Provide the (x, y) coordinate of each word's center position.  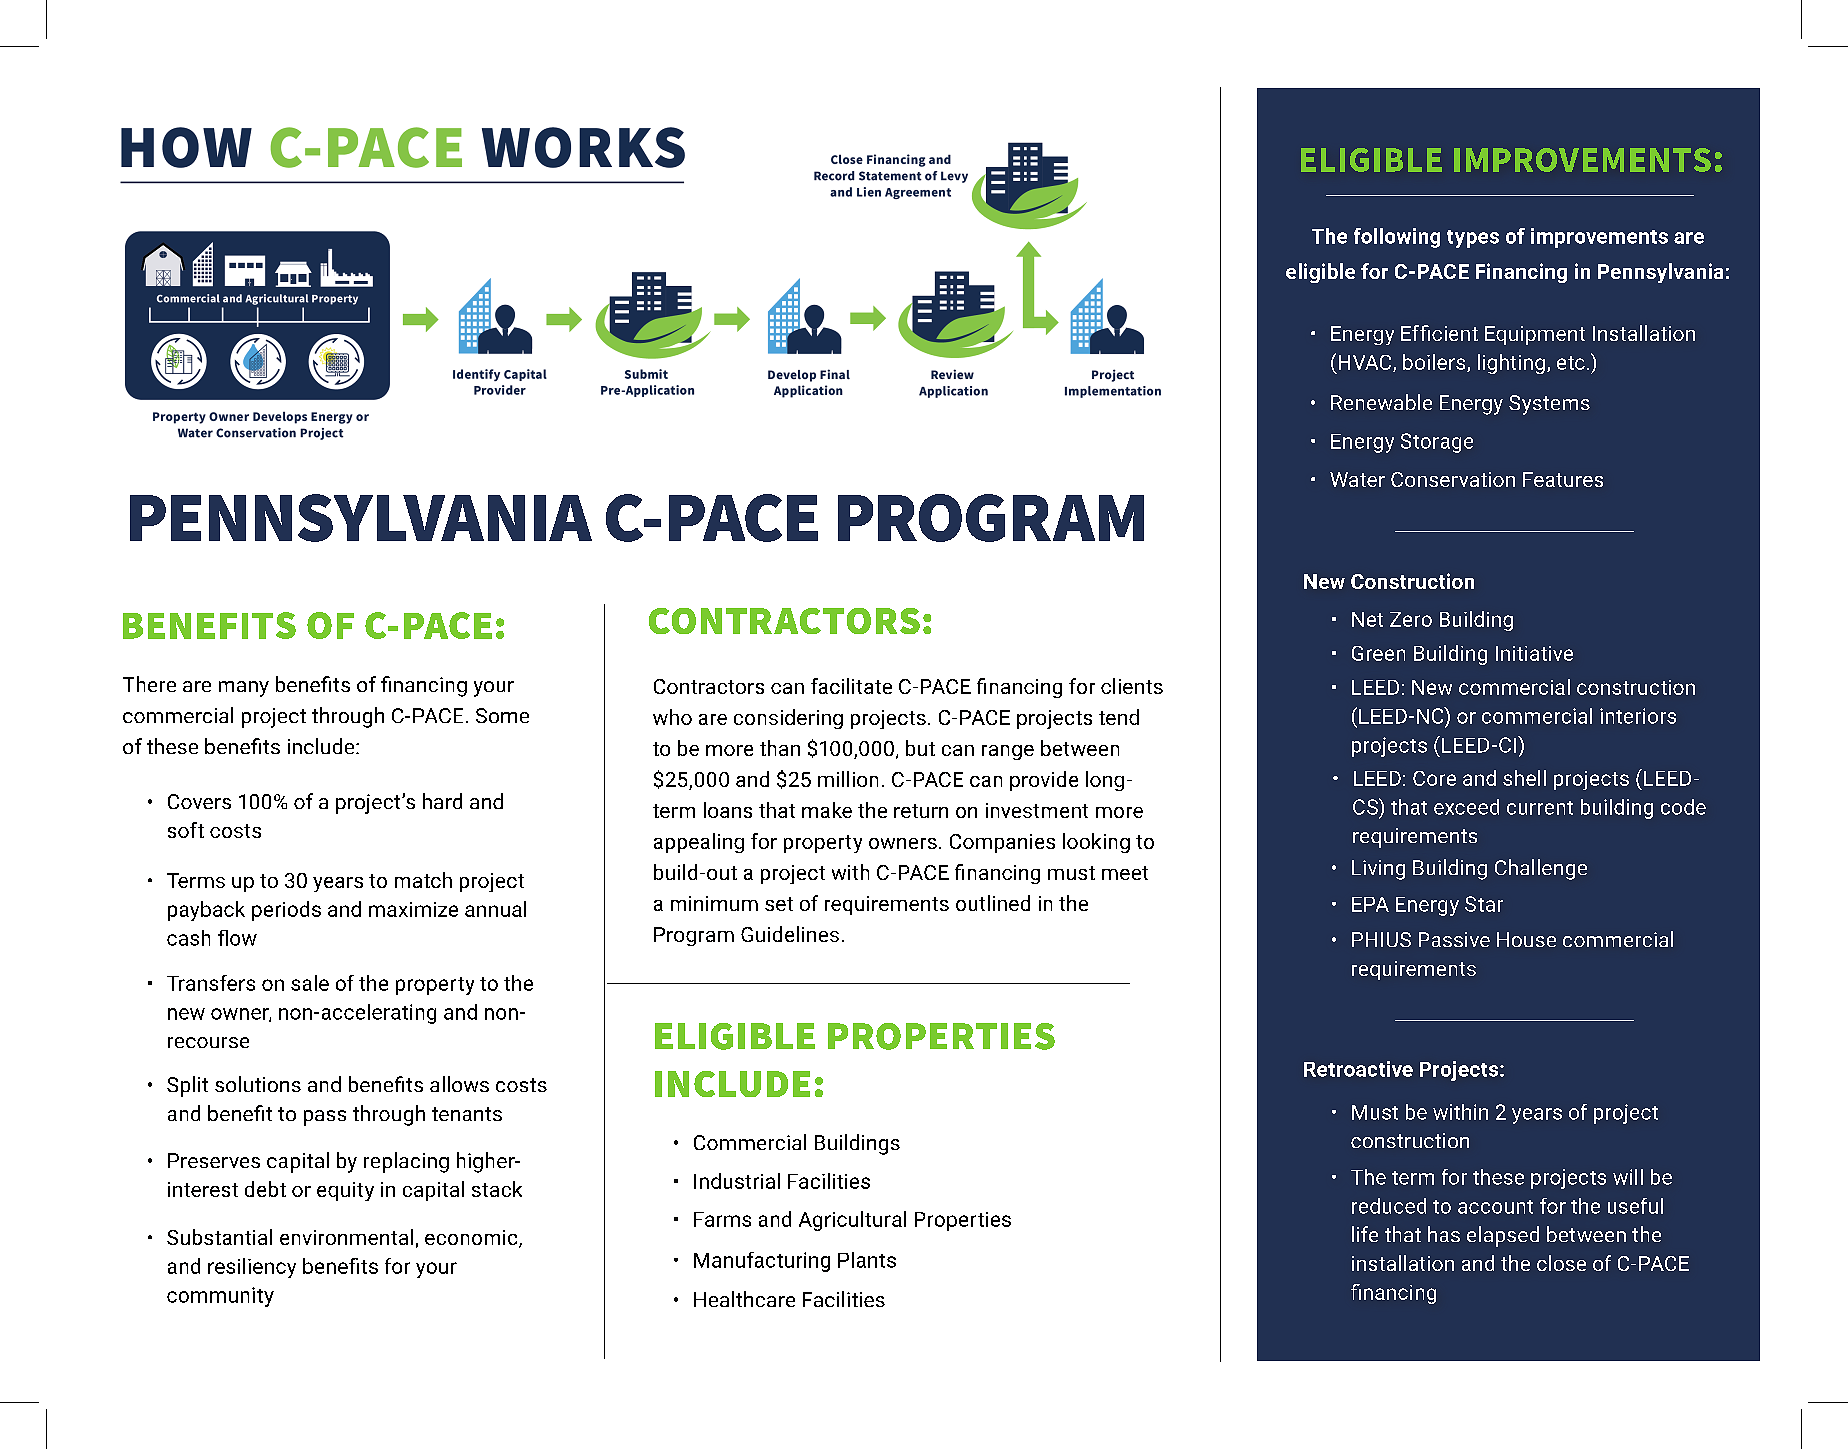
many (244, 689)
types (1473, 239)
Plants (867, 1260)
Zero (1411, 619)
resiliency (252, 1268)
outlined (993, 903)
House (1526, 939)
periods (286, 911)
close (1561, 1263)
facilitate (851, 686)
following (1397, 238)
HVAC (1366, 363)
